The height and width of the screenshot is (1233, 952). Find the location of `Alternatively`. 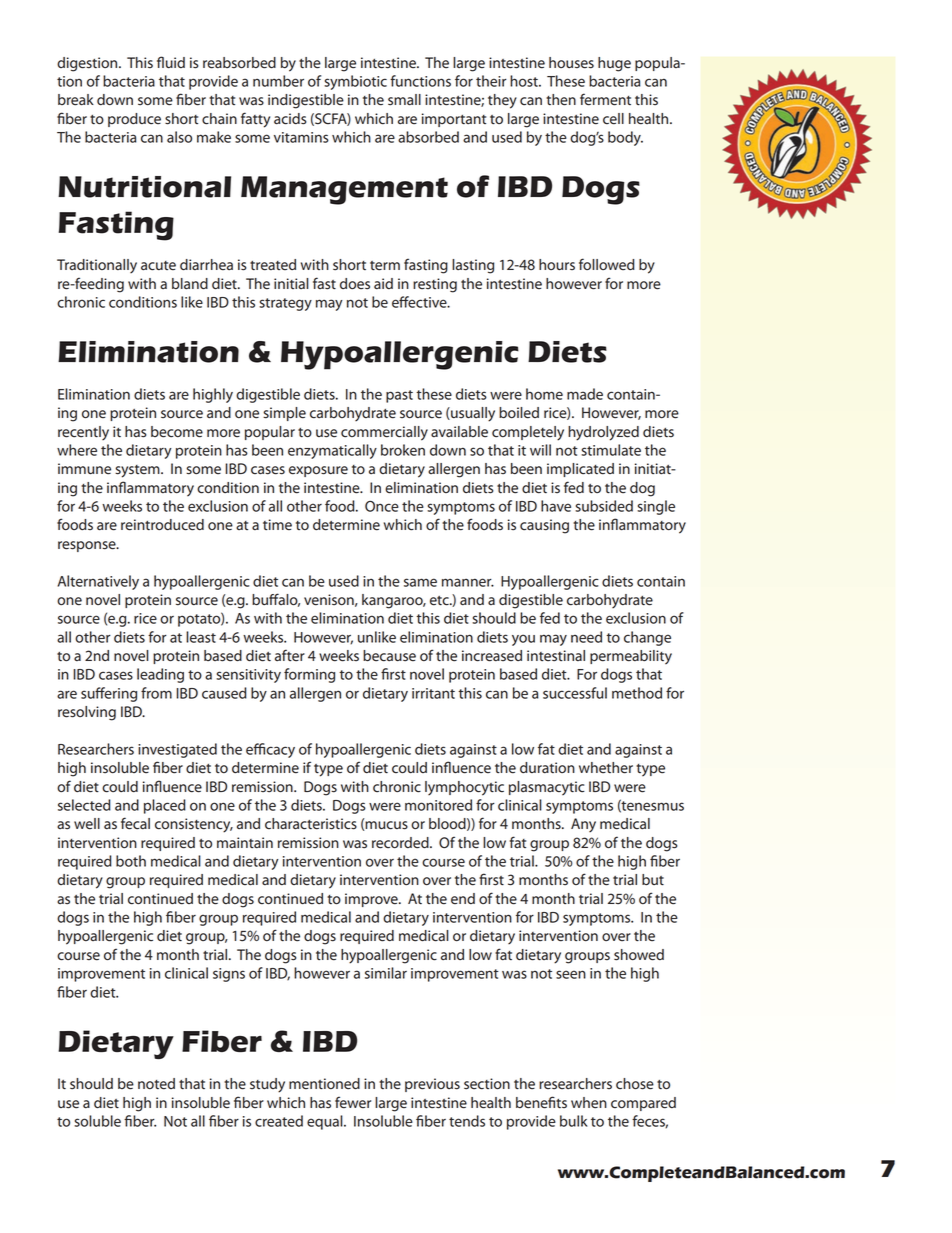

Alternatively is located at coordinates (98, 582).
